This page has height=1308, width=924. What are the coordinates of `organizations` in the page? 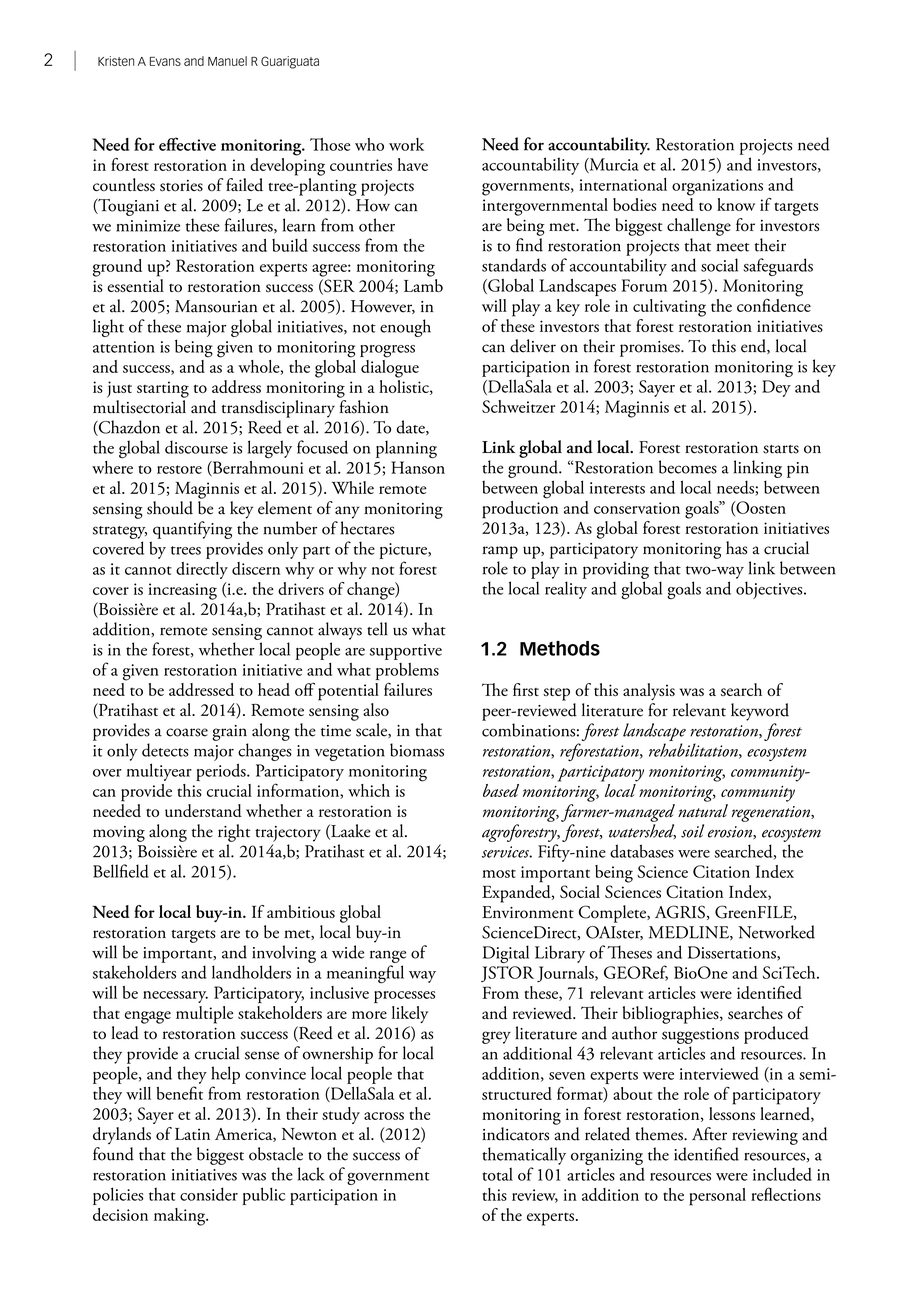 It's located at (717, 187).
